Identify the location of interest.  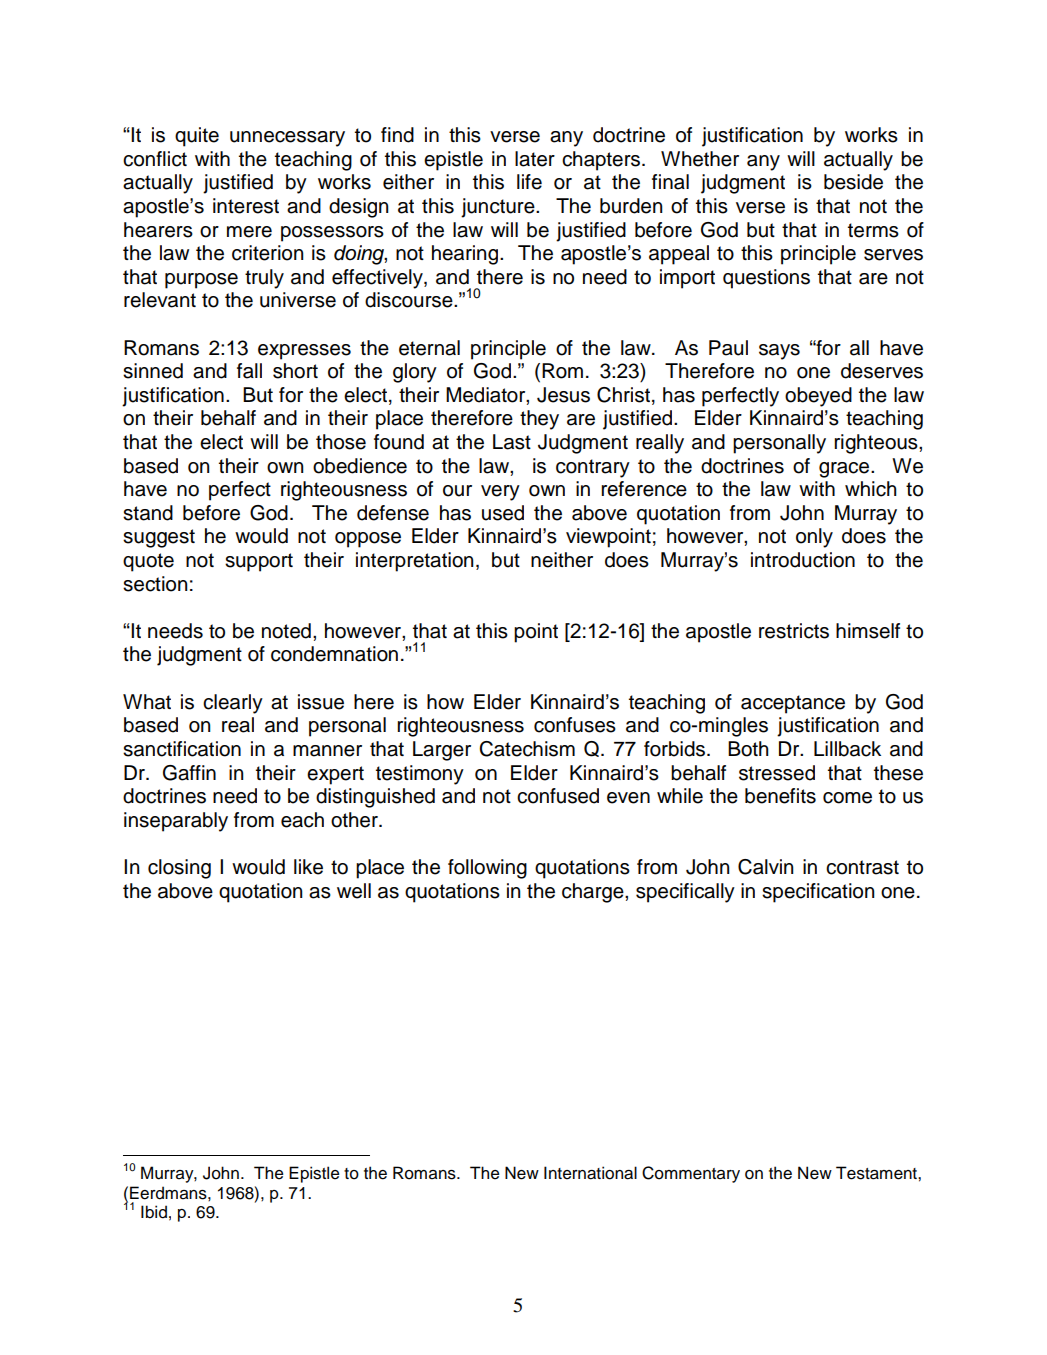
(246, 206).
